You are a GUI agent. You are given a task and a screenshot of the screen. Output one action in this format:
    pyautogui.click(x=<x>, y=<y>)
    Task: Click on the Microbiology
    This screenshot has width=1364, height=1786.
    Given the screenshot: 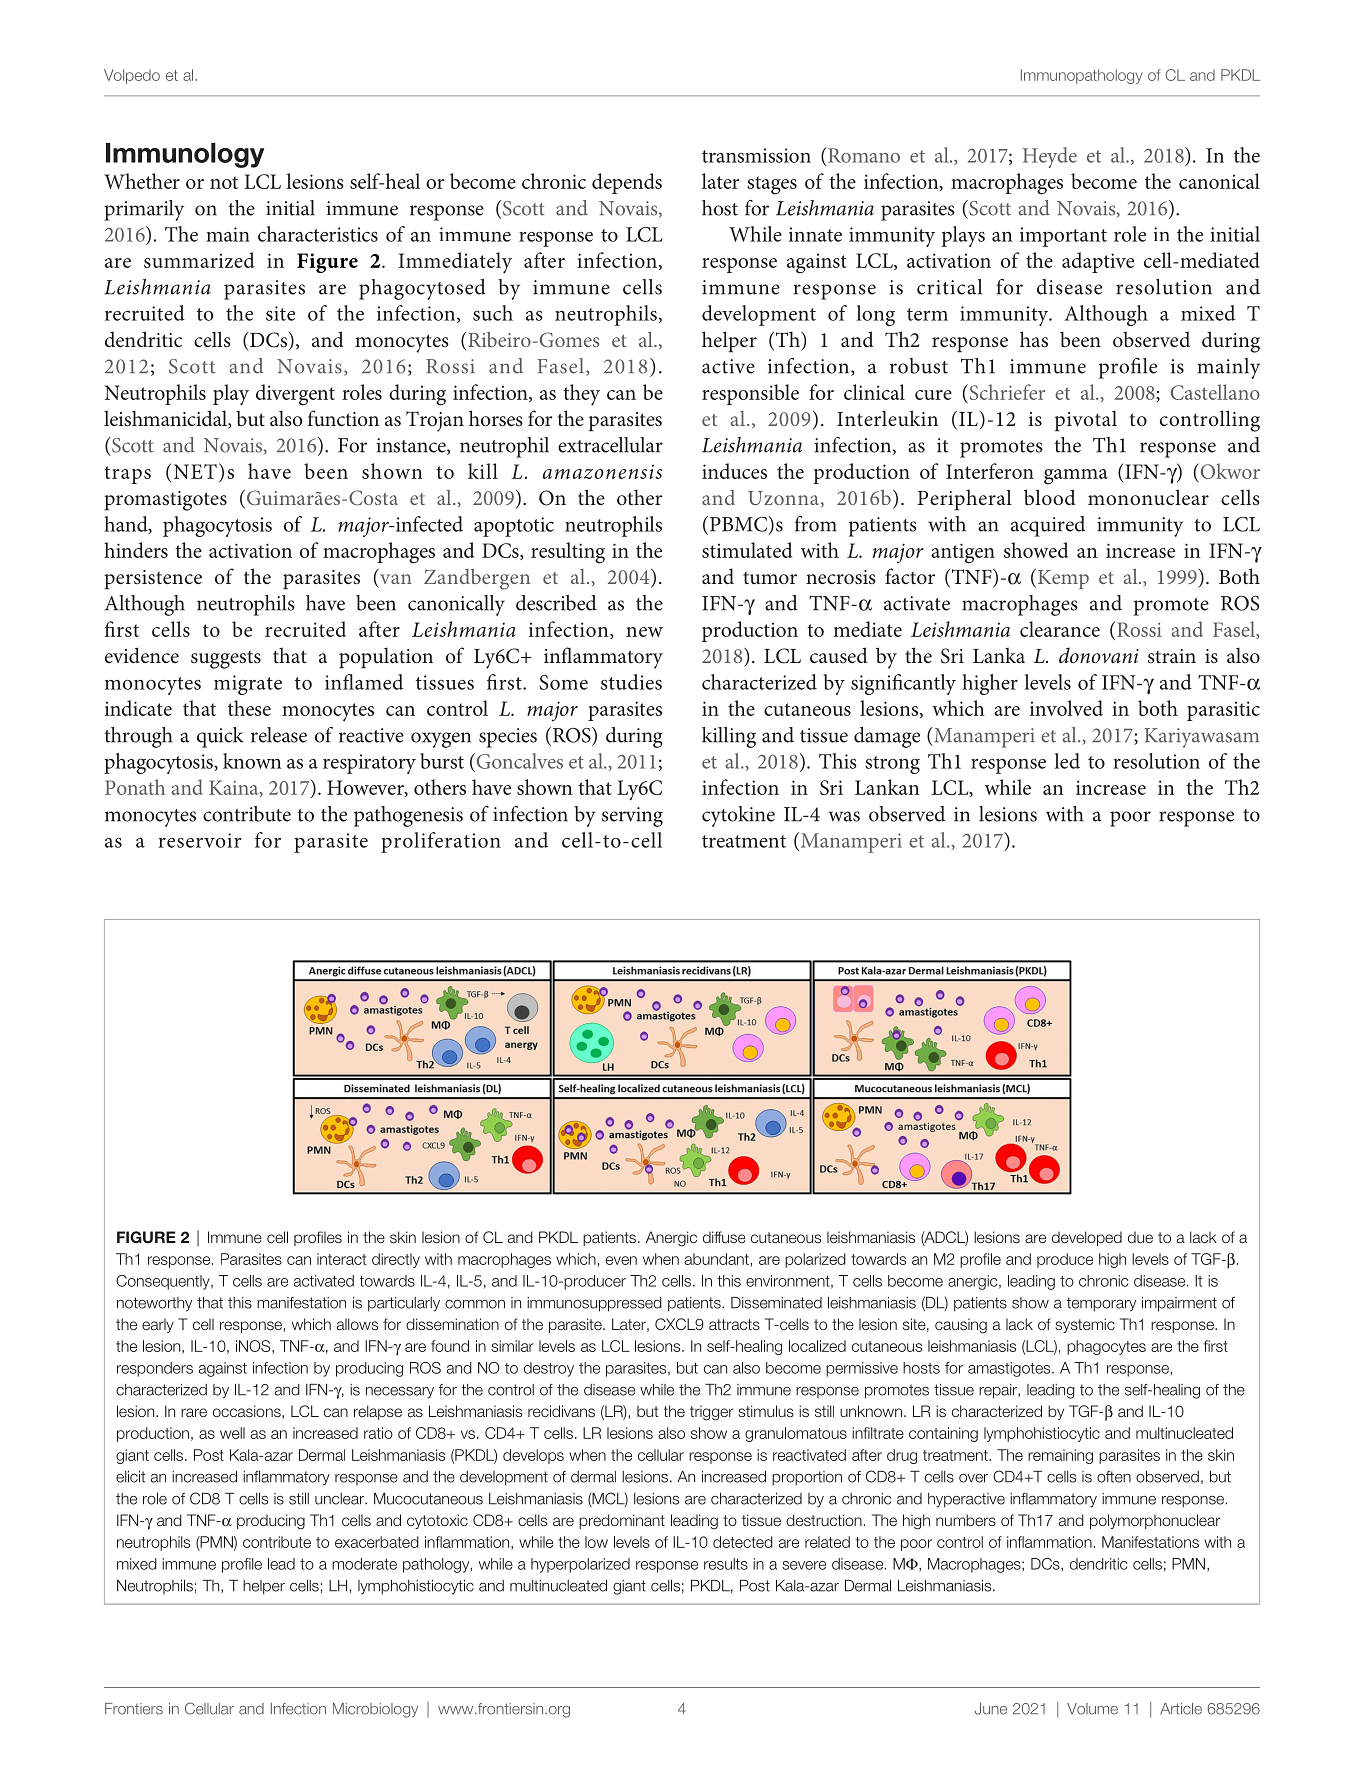 What is the action you would take?
    pyautogui.click(x=375, y=1710)
